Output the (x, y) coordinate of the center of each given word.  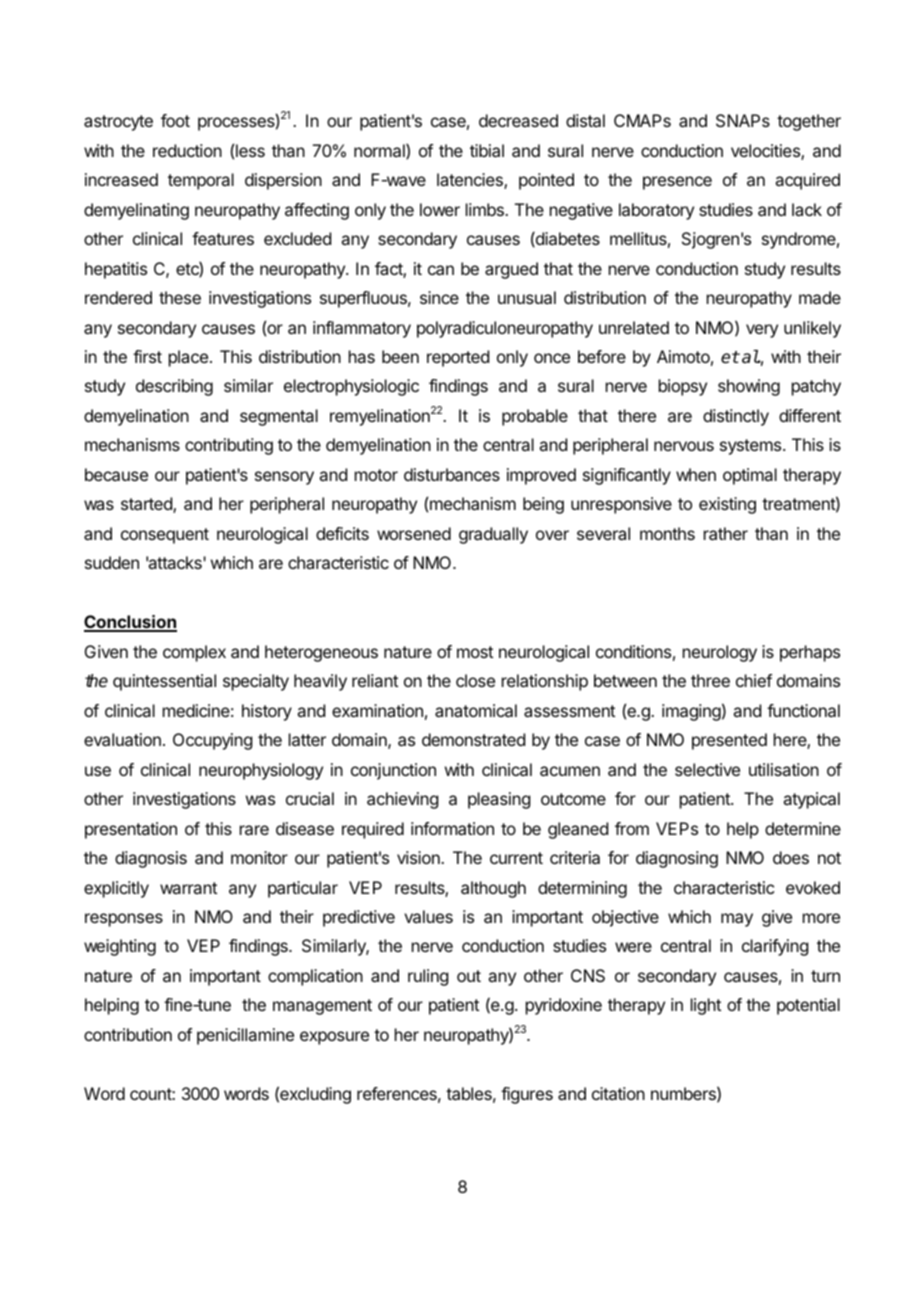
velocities (766, 152)
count (151, 1094)
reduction (187, 150)
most (475, 652)
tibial (487, 150)
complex (194, 653)
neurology (720, 653)
